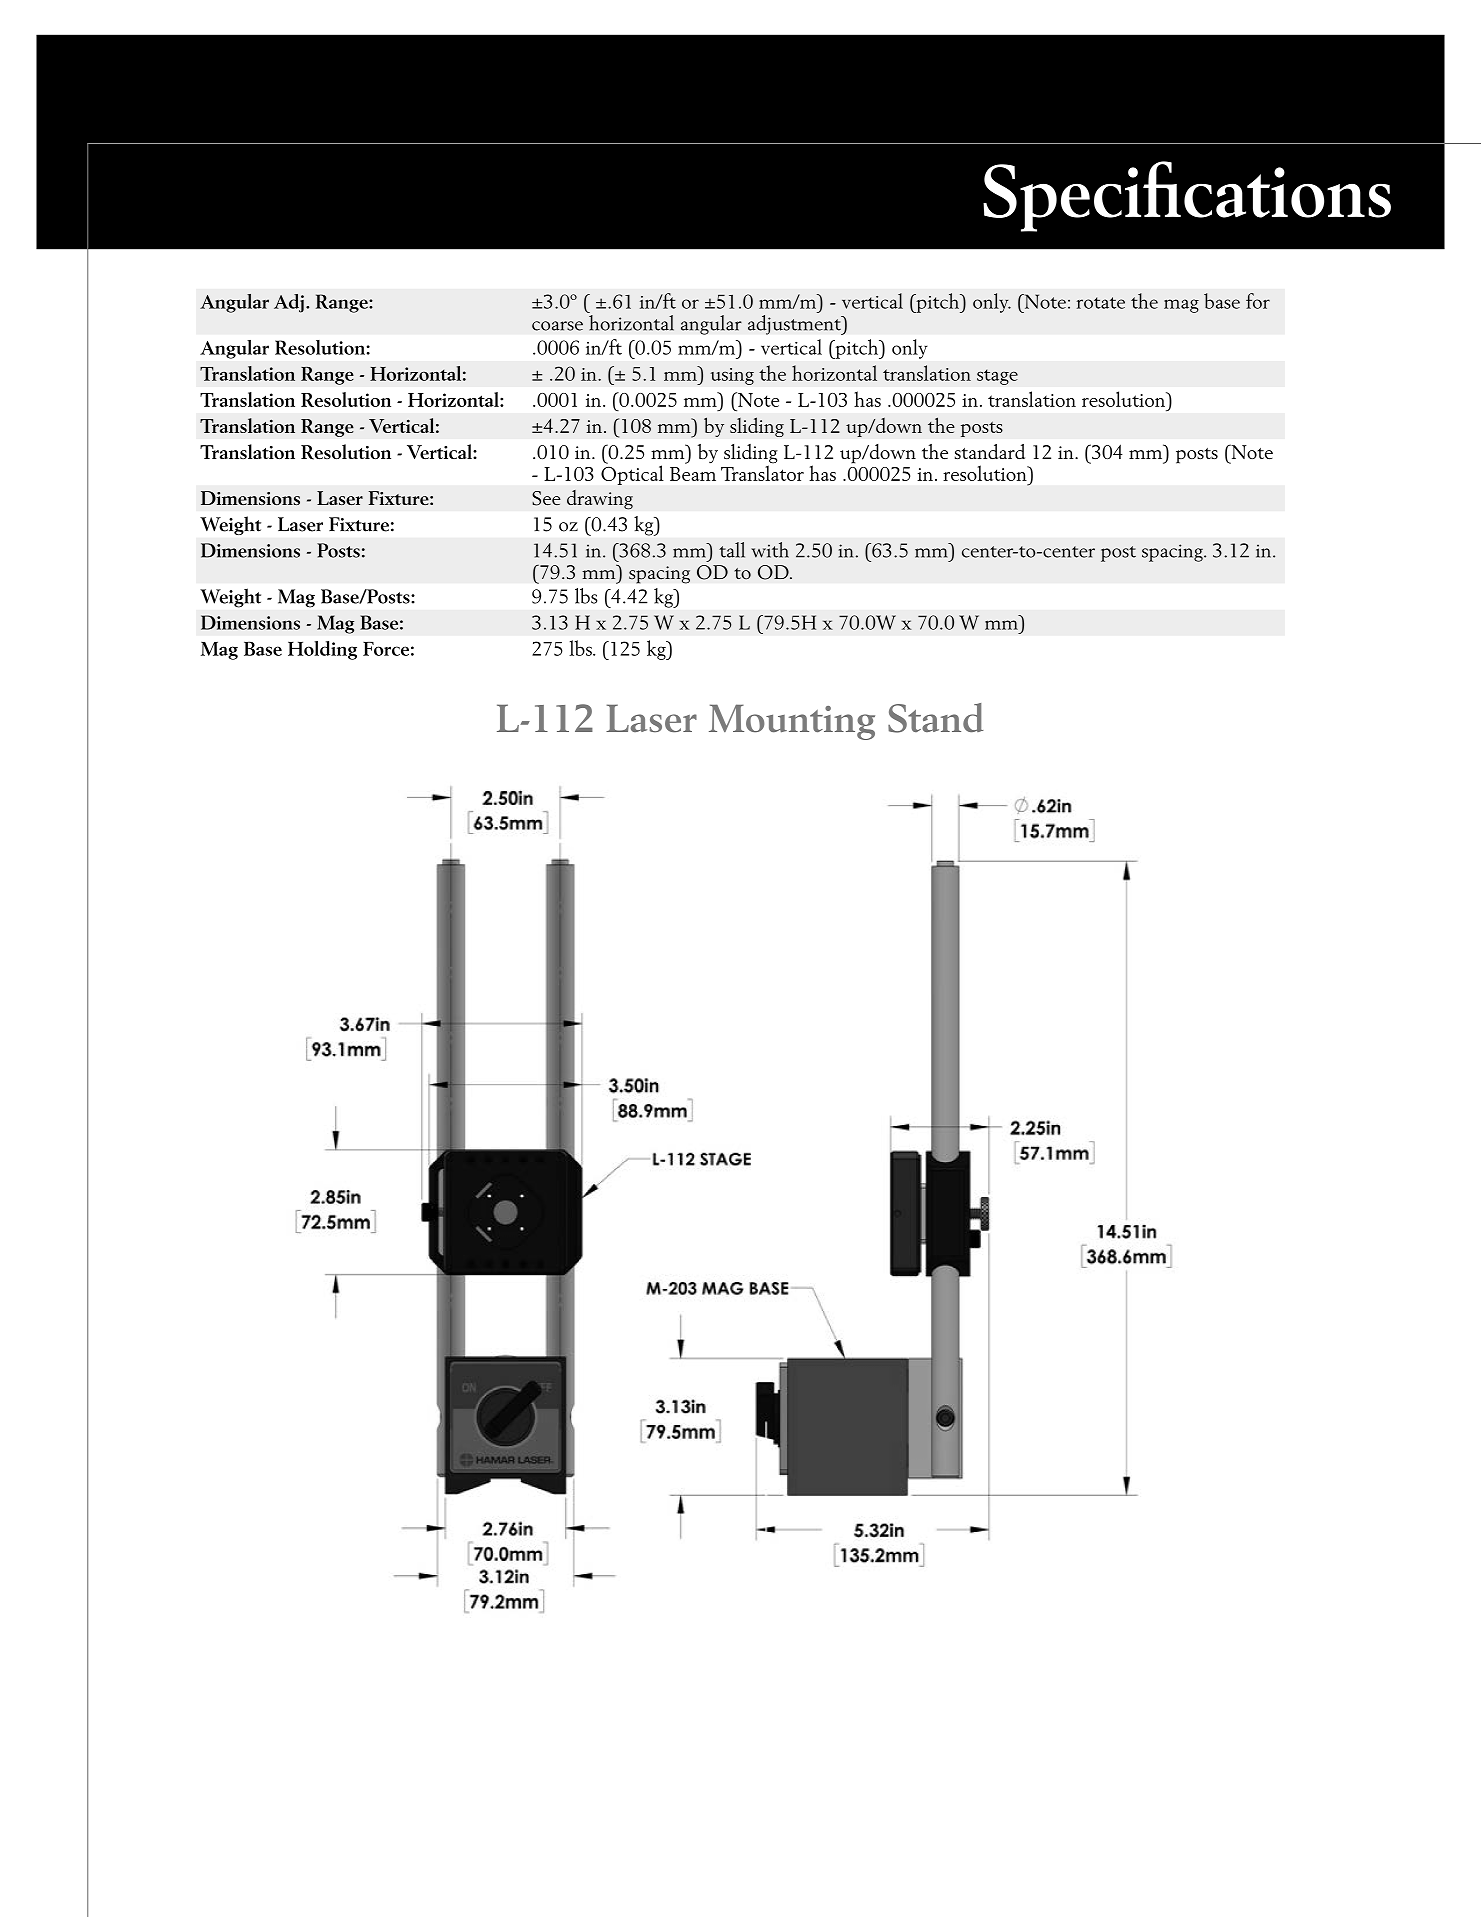 This document has width=1481, height=1917. What do you see at coordinates (792, 722) in the document?
I see `Mounting` at bounding box center [792, 722].
